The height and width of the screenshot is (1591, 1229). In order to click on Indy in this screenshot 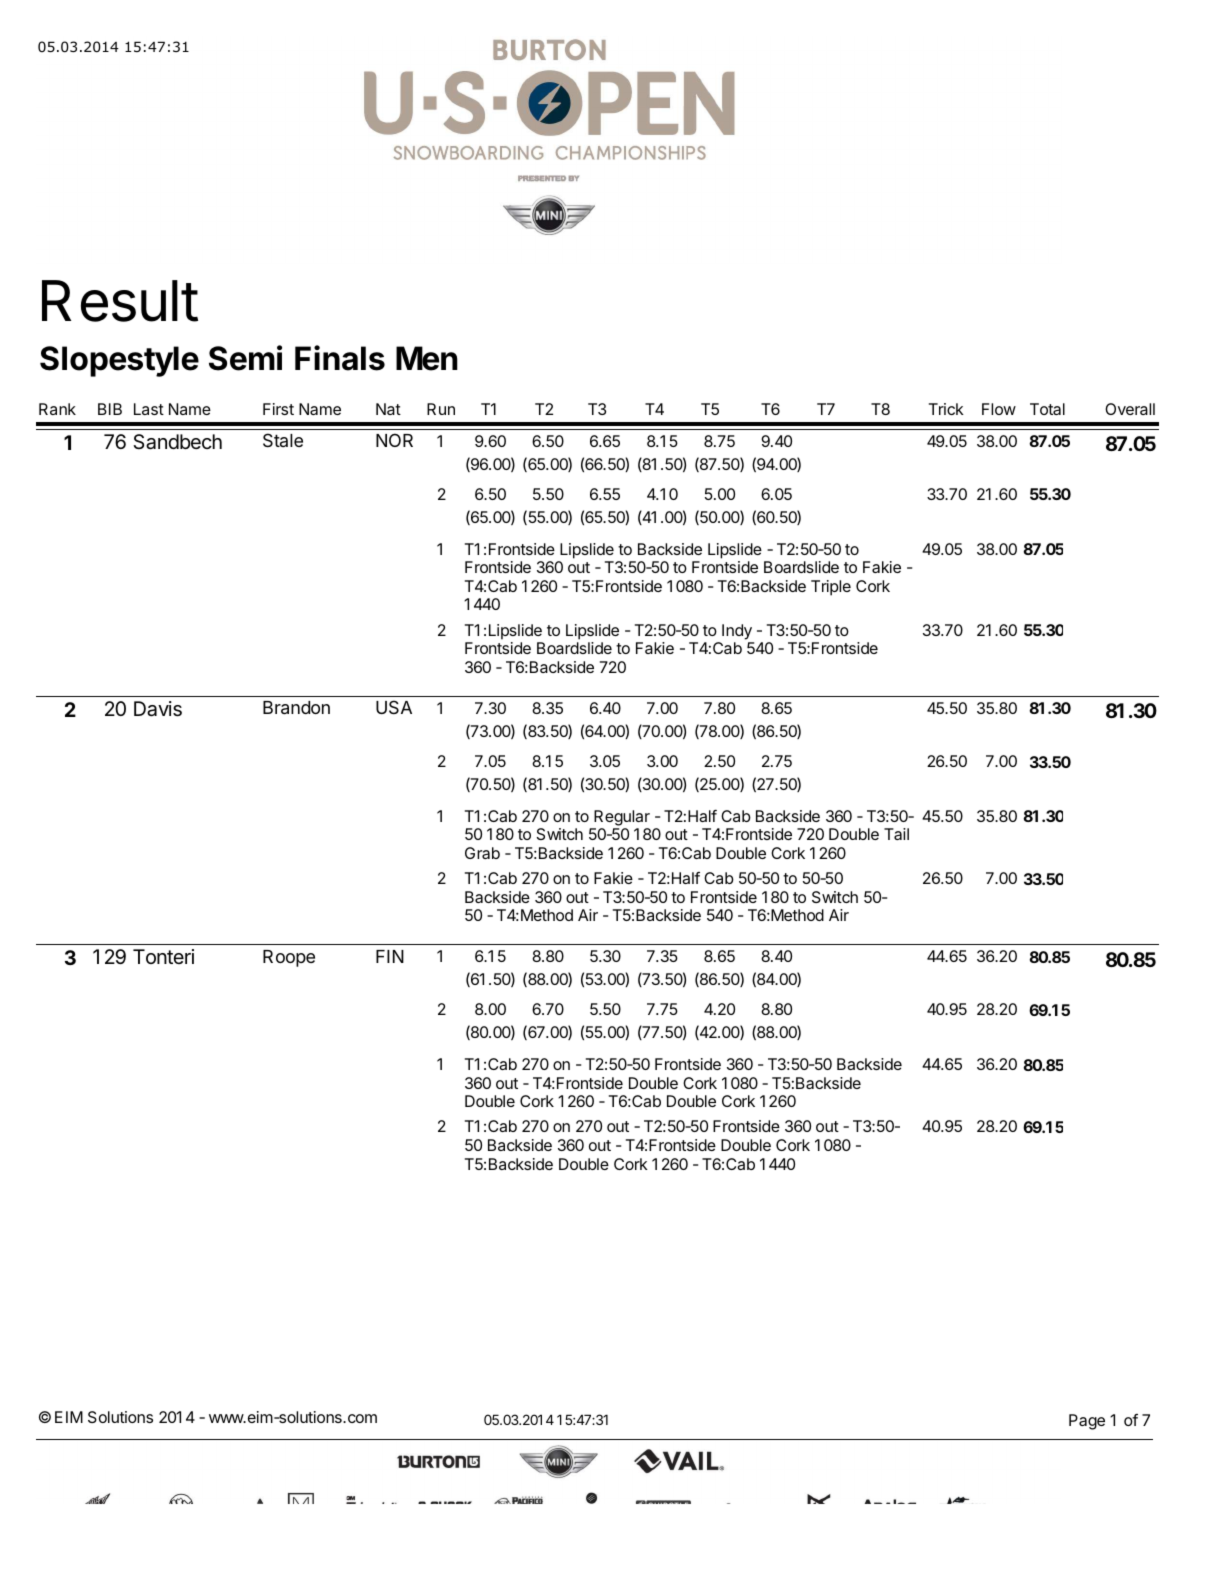, I will do `click(737, 632)`.
